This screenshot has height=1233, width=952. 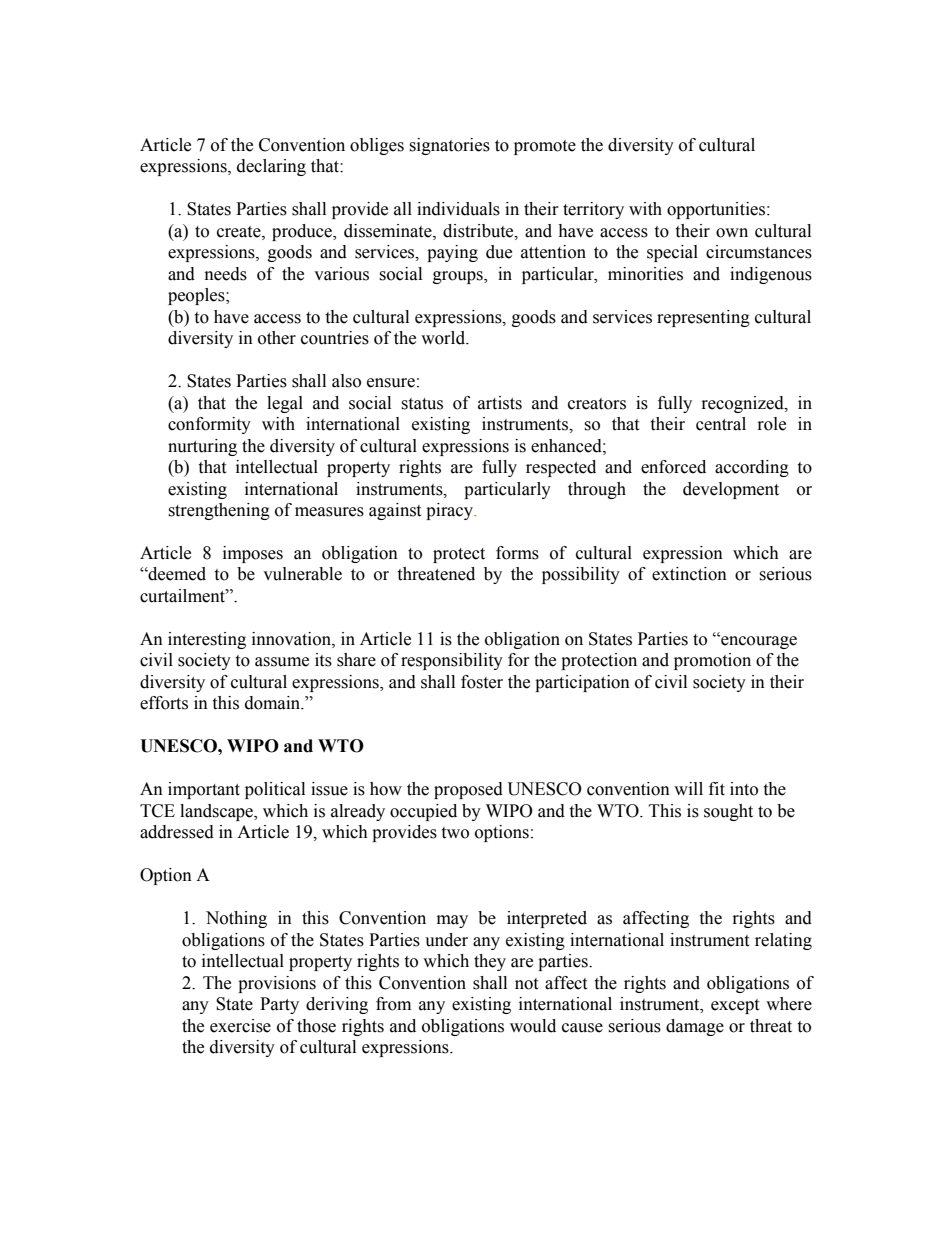 I want to click on legal, so click(x=285, y=404).
